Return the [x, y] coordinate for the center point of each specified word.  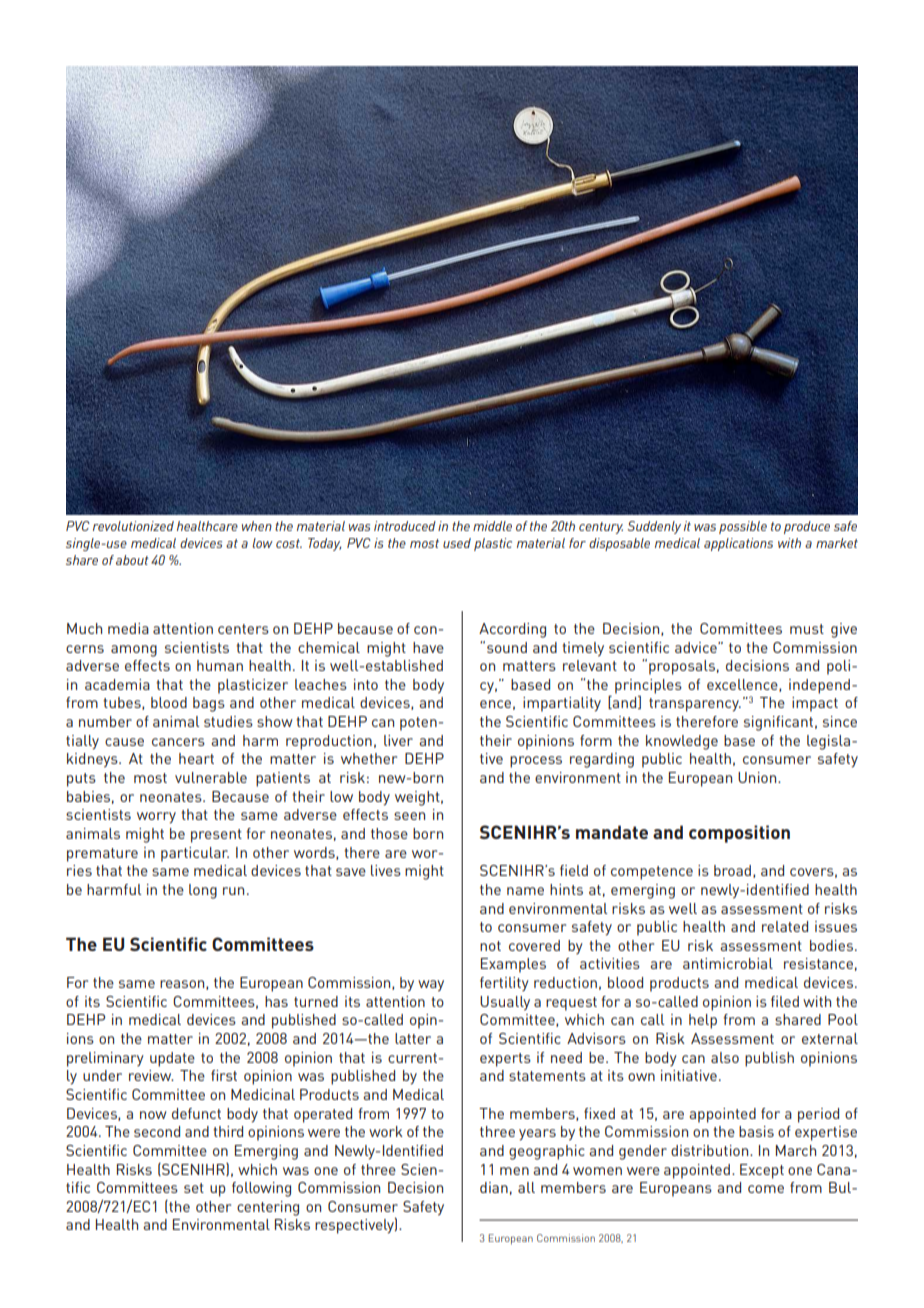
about [132, 560]
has [276, 1001]
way [431, 986]
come [766, 1189]
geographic [547, 1152]
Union [758, 777]
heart [196, 758]
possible [743, 527]
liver [398, 740]
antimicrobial [728, 963]
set [194, 1188]
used [457, 543]
